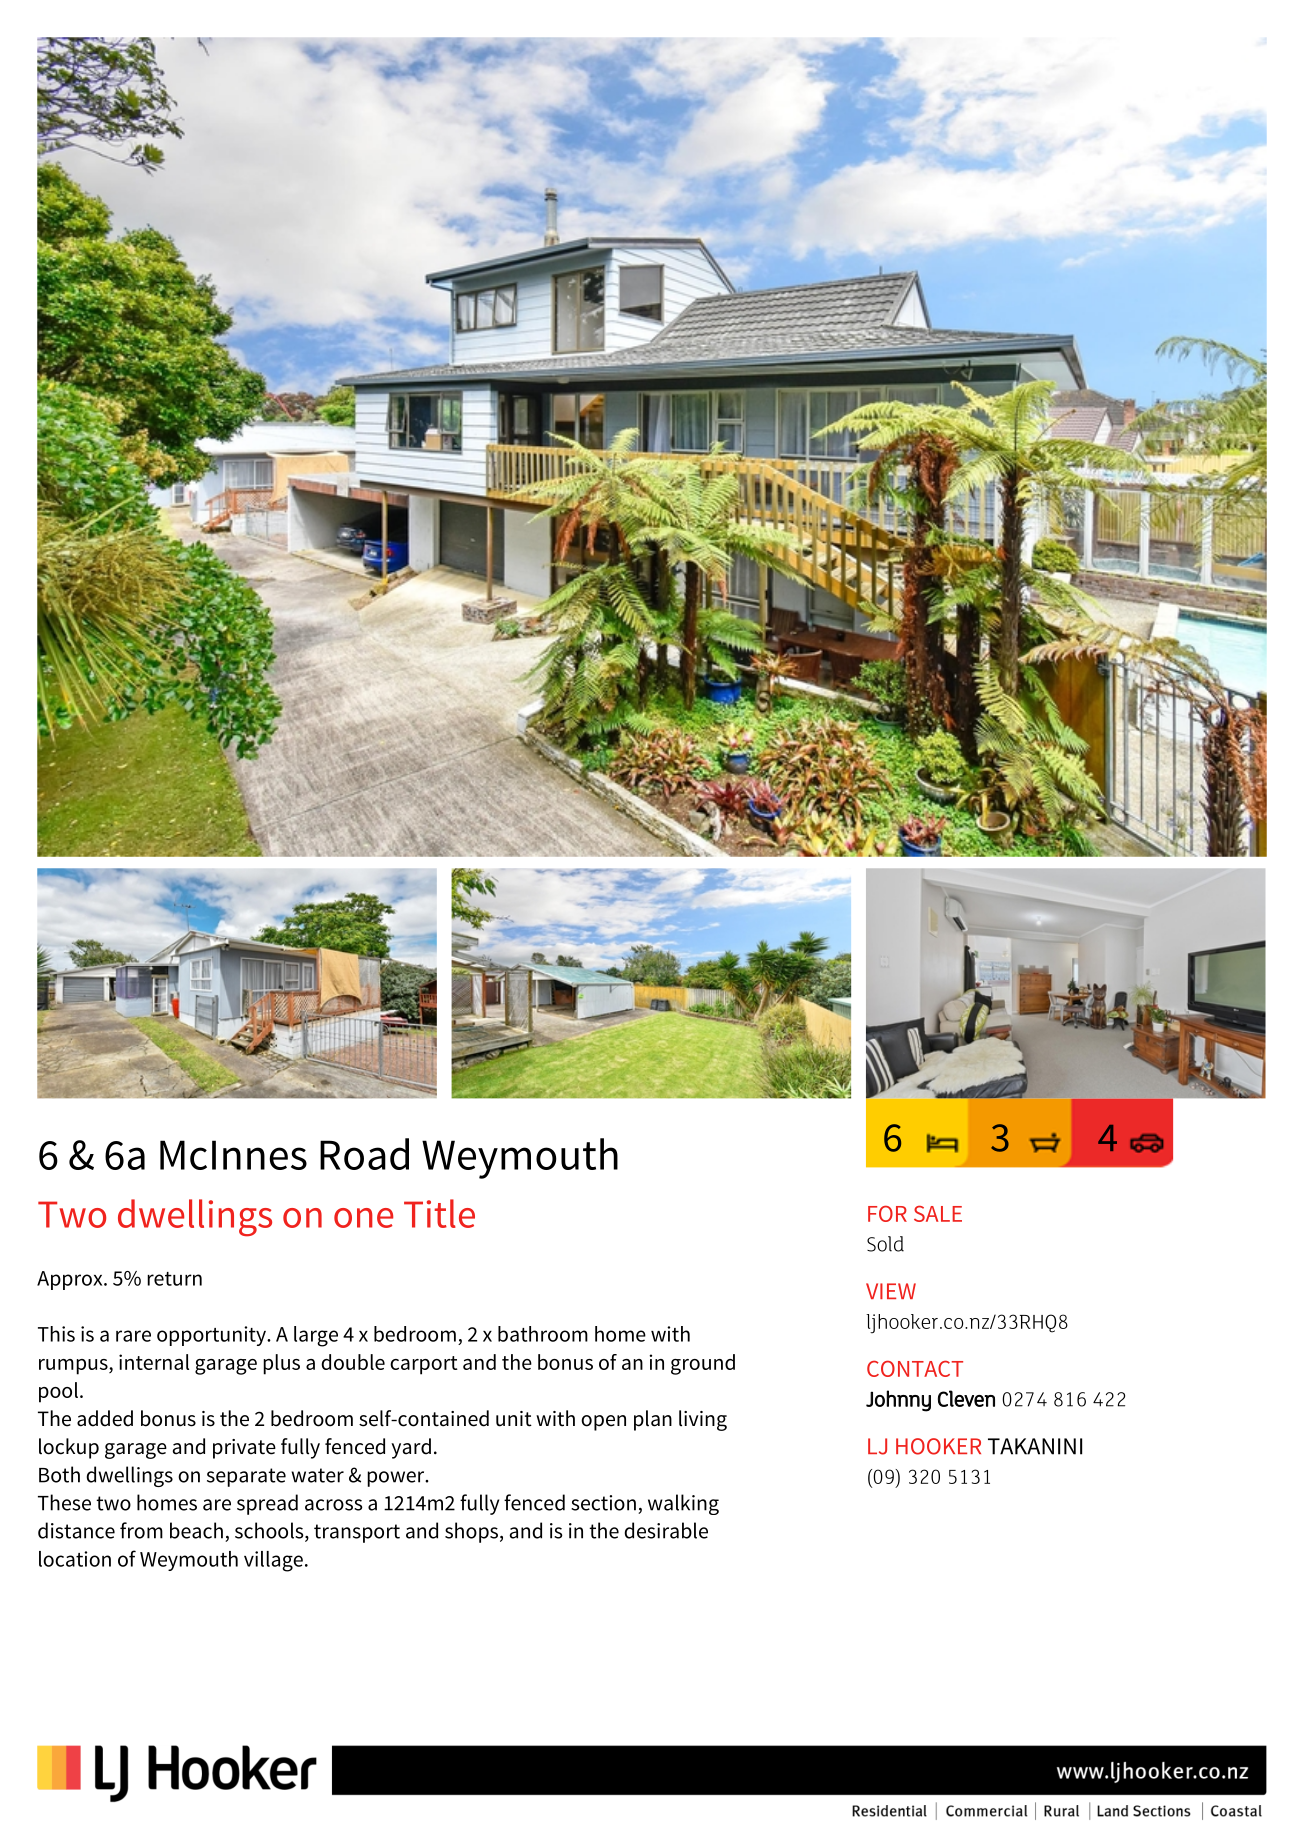 The height and width of the screenshot is (1845, 1304). Describe the element at coordinates (174, 1279) in the screenshot. I see `return` at that location.
